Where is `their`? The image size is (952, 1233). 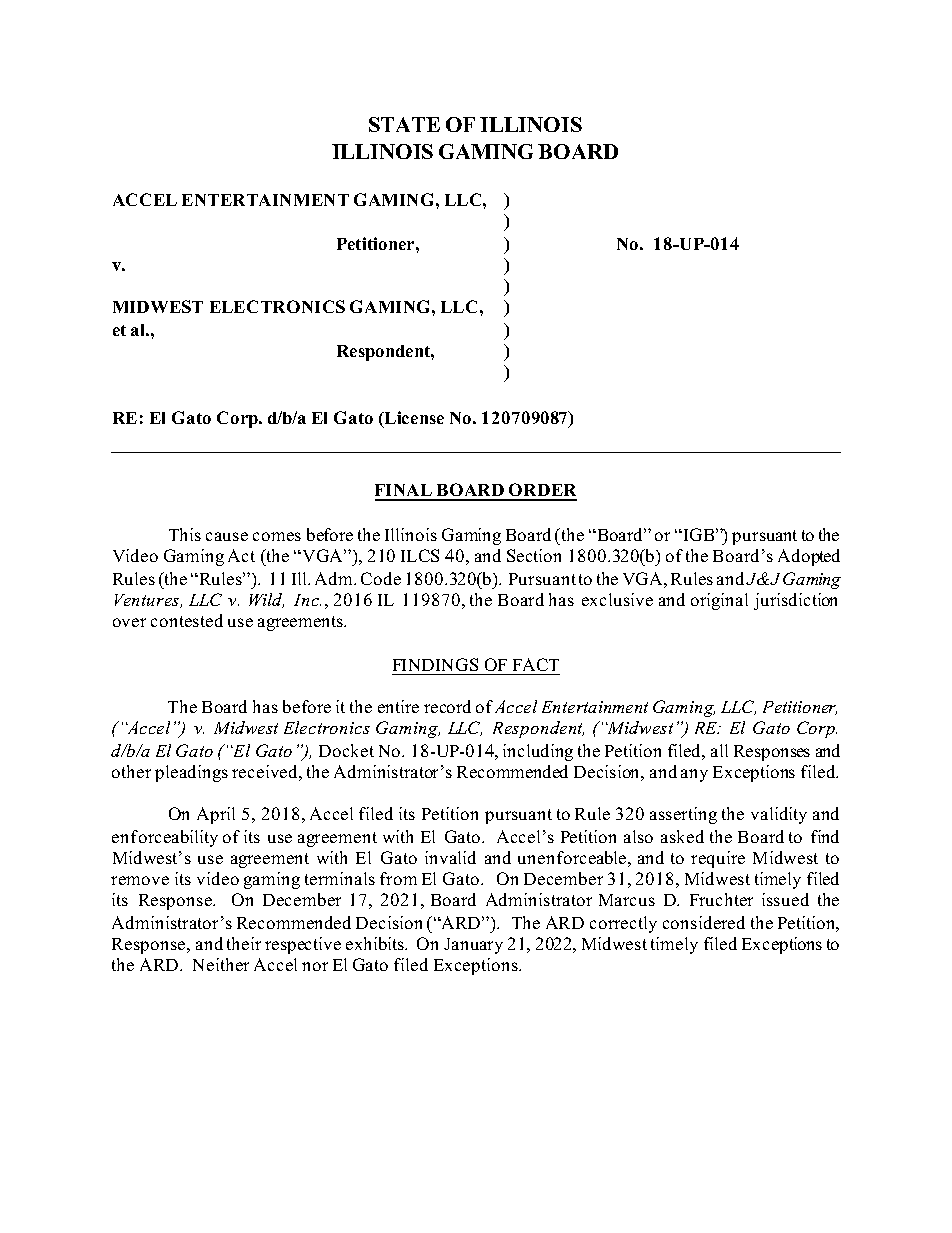
their is located at coordinates (244, 943).
